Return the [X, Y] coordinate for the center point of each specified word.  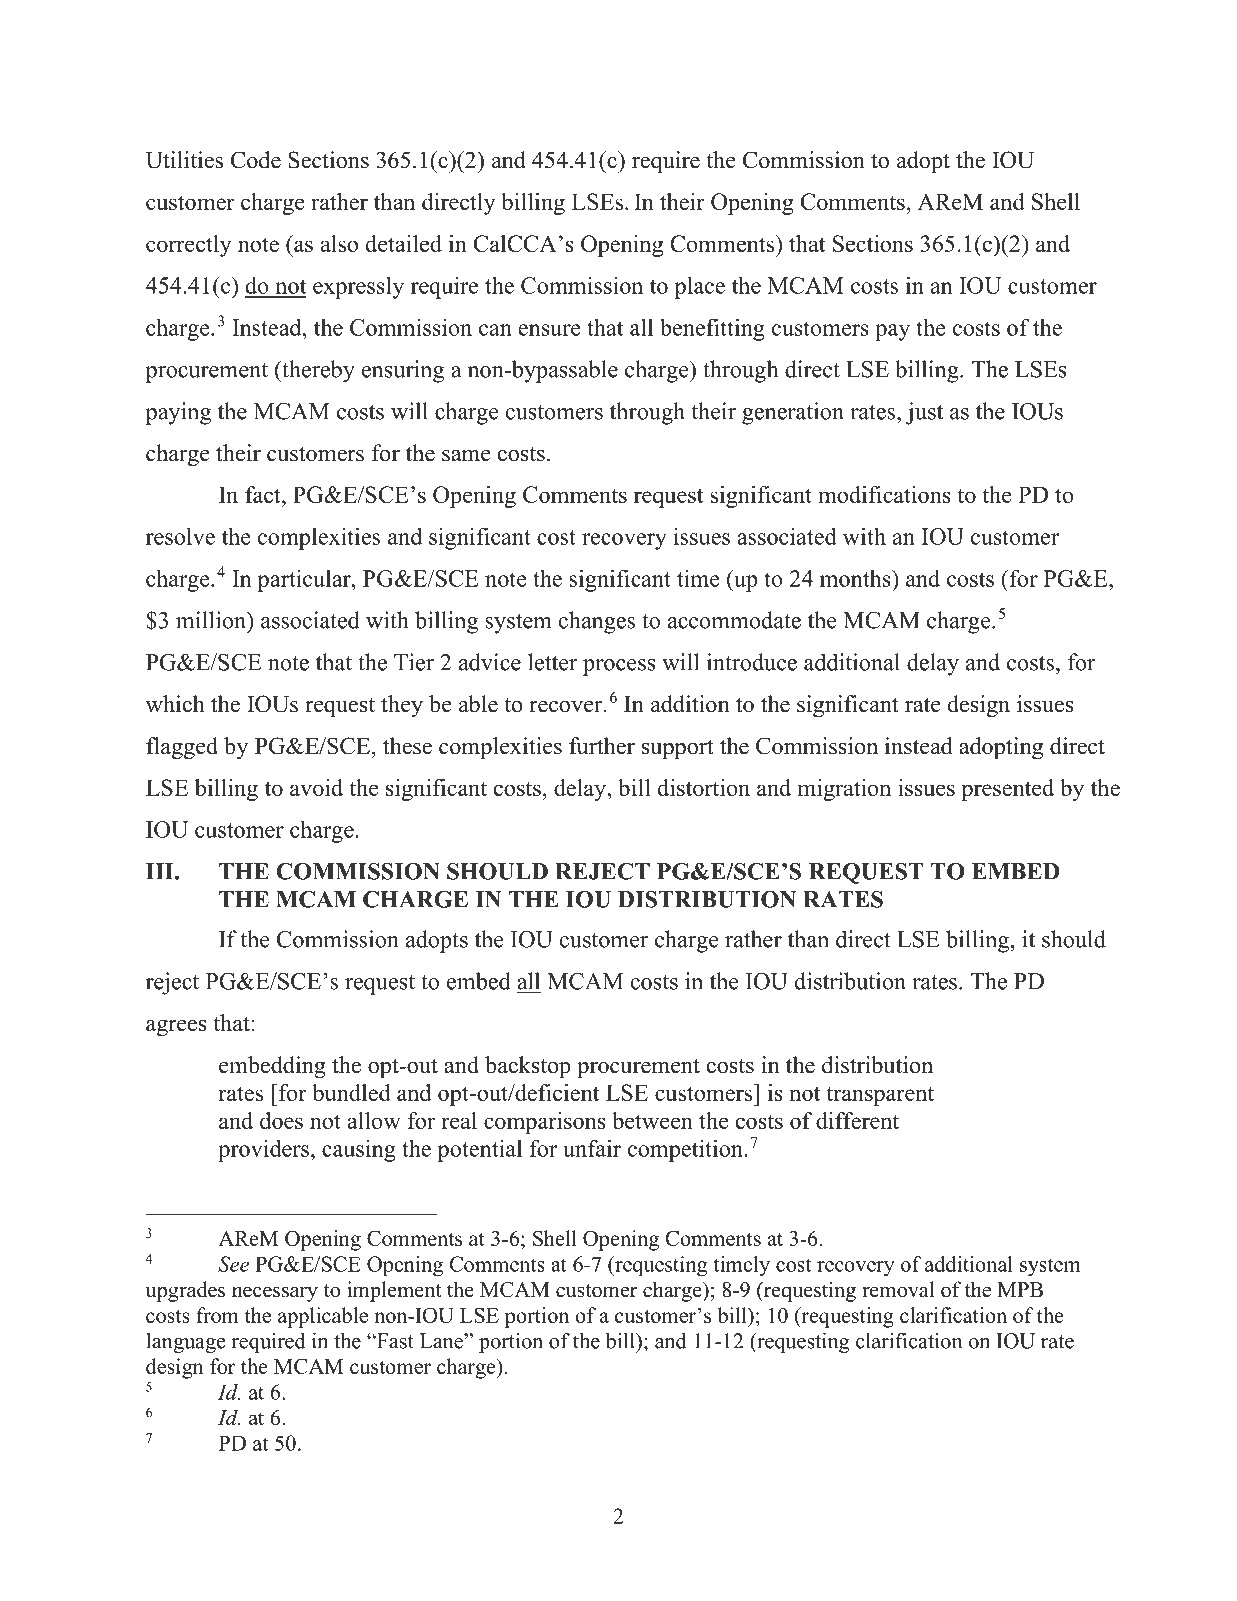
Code [256, 160]
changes [597, 622]
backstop [528, 1067]
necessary [275, 1294]
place [699, 287]
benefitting [712, 329]
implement [394, 1291]
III [161, 871]
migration [844, 790]
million [212, 620]
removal [898, 1289]
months [856, 578]
